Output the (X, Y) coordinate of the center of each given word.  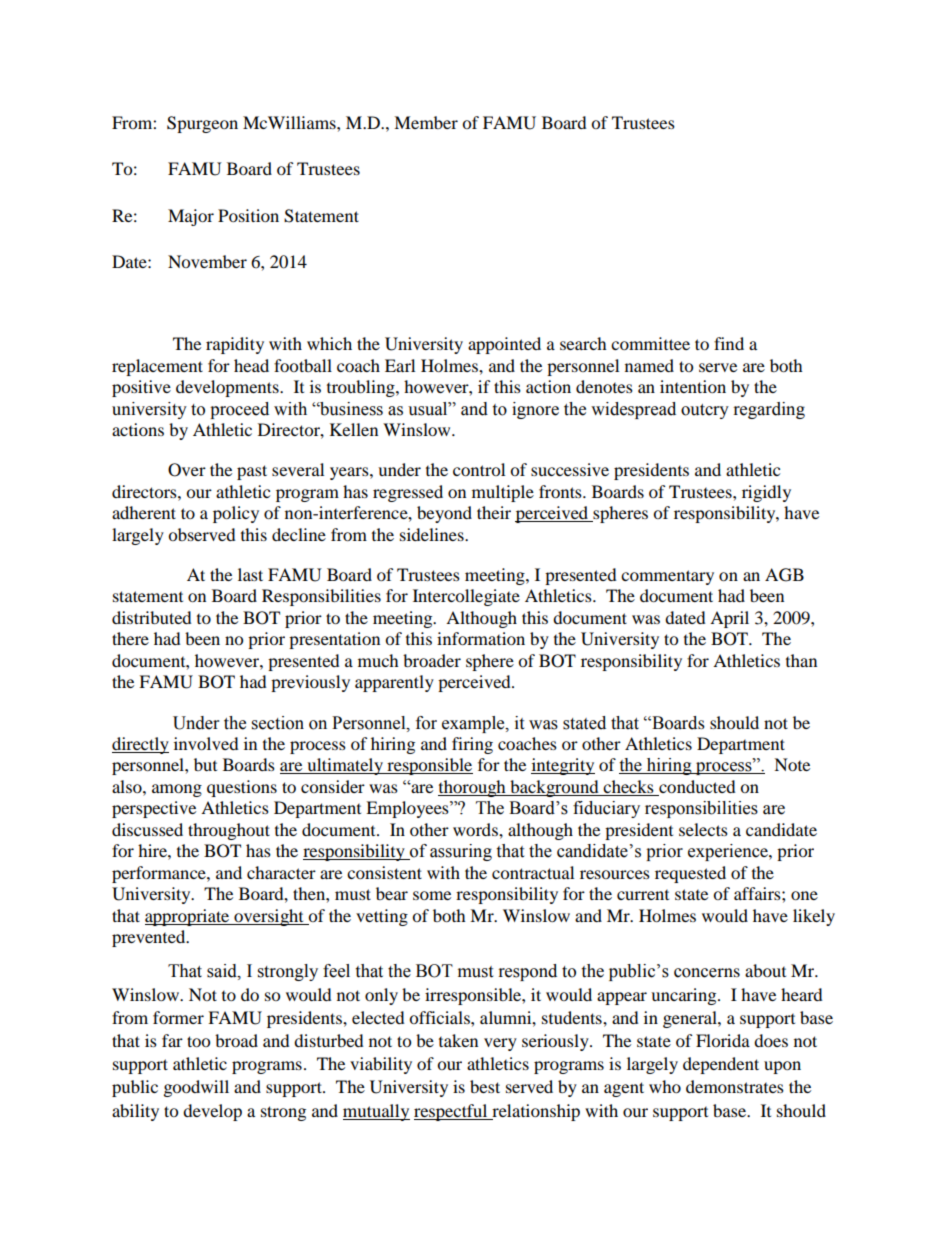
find (729, 343)
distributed (152, 617)
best (485, 1086)
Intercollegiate (466, 597)
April (729, 619)
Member (426, 122)
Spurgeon (202, 124)
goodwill (196, 1088)
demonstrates (735, 1086)
